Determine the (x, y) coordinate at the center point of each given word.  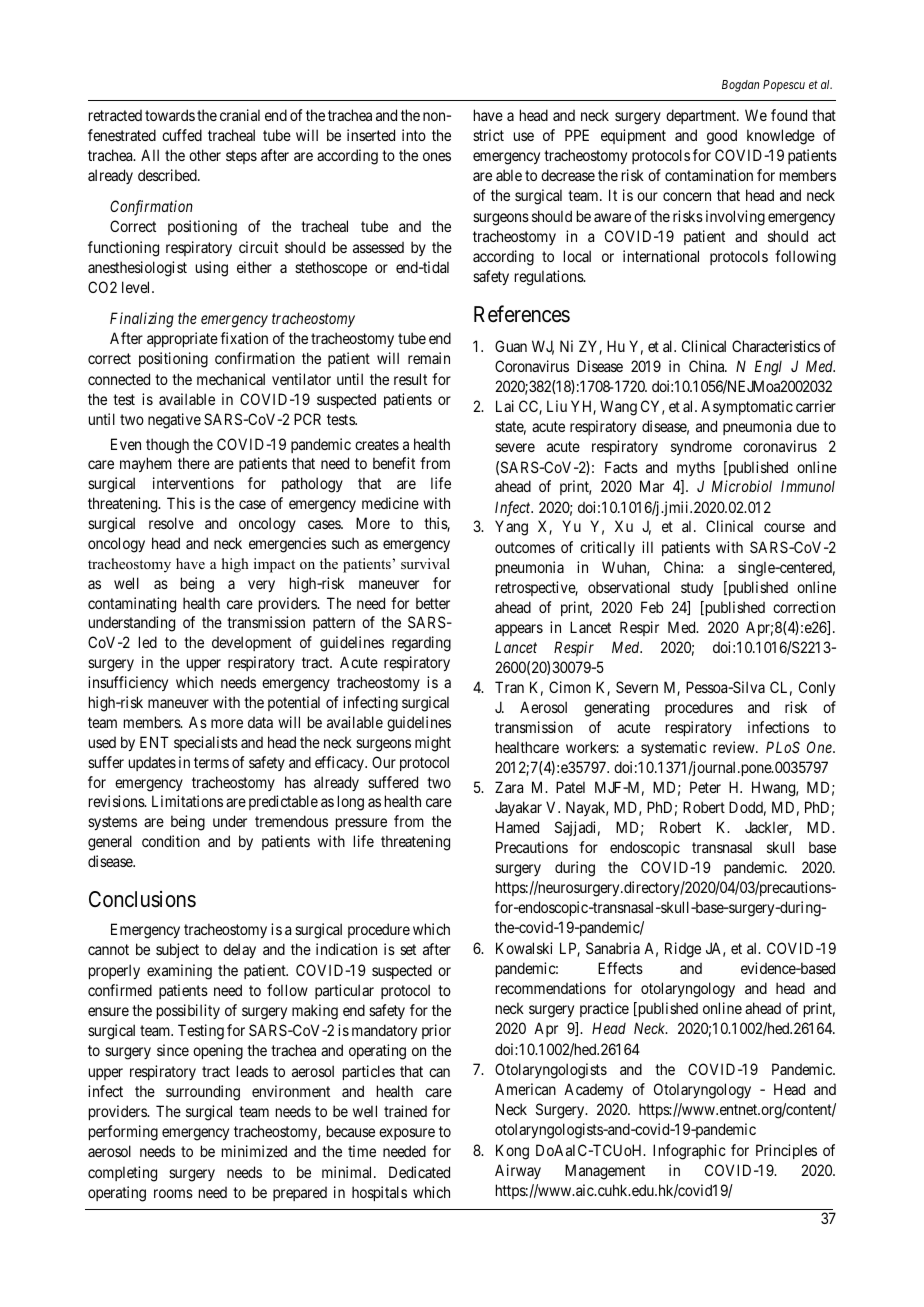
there (194, 463)
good (722, 137)
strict (488, 135)
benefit (394, 463)
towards (170, 115)
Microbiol (742, 486)
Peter (705, 787)
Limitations (187, 801)
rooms (173, 1193)
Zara (509, 787)
